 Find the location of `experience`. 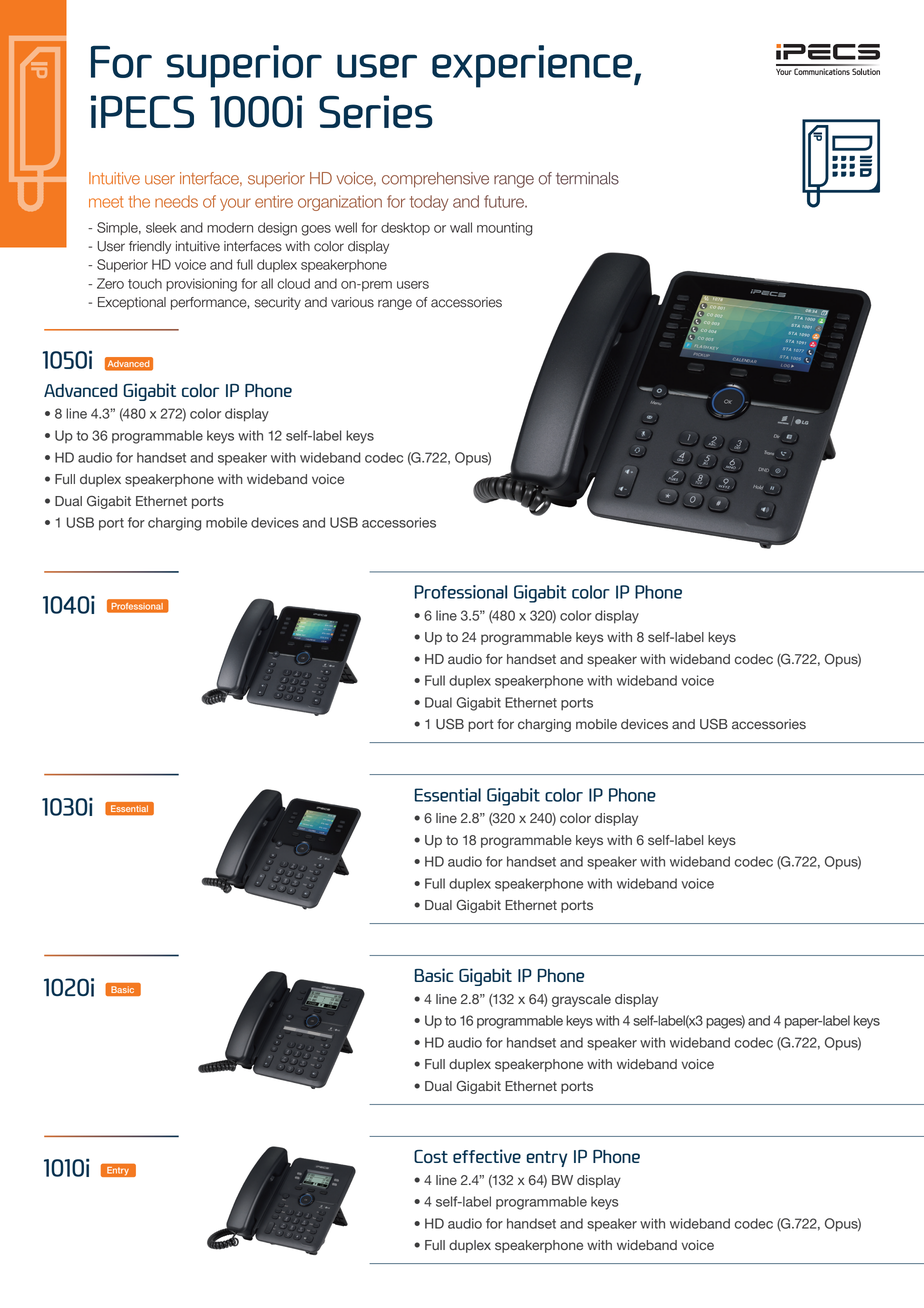

experience is located at coordinates (532, 66).
